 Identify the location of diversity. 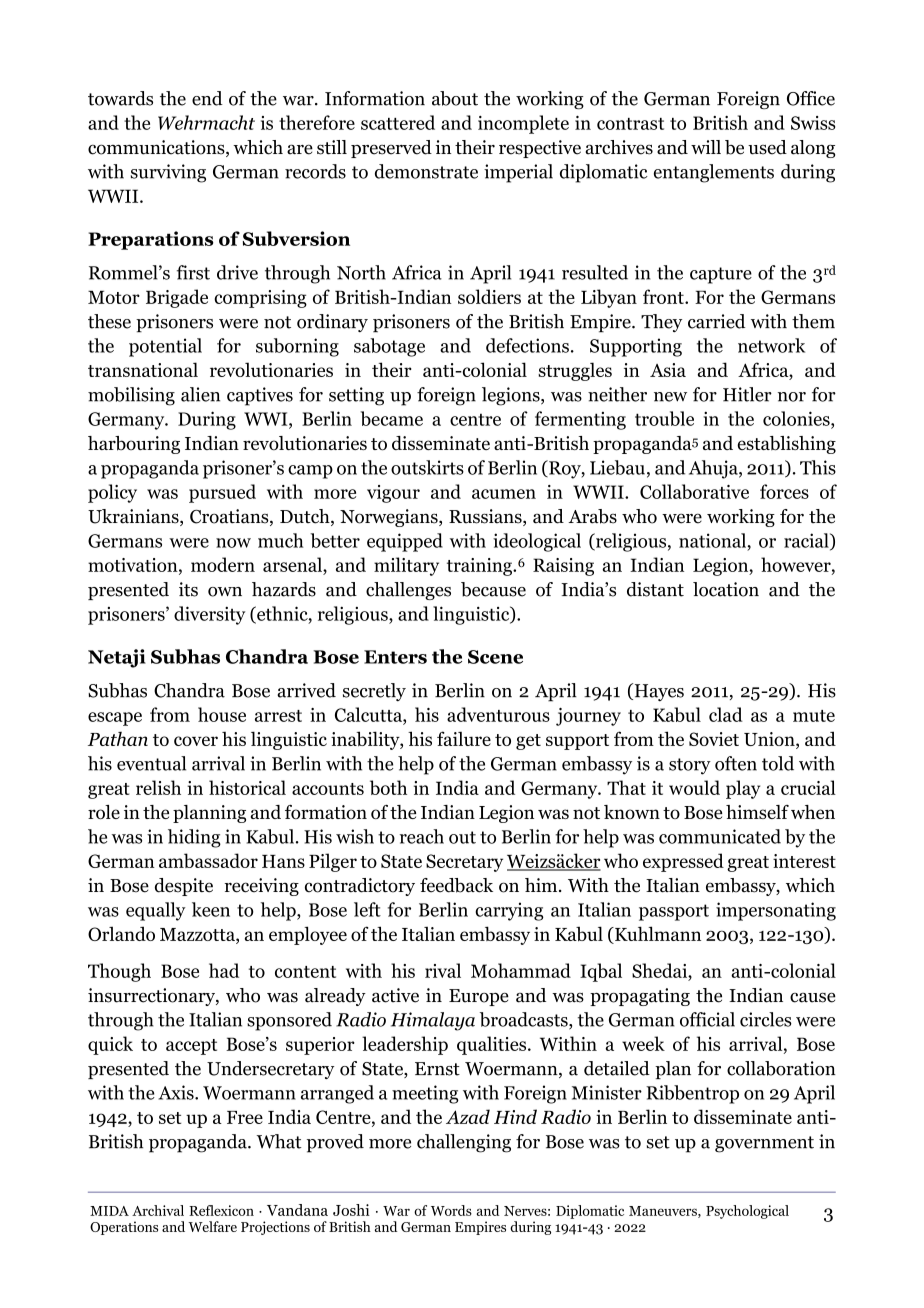
(209, 615).
